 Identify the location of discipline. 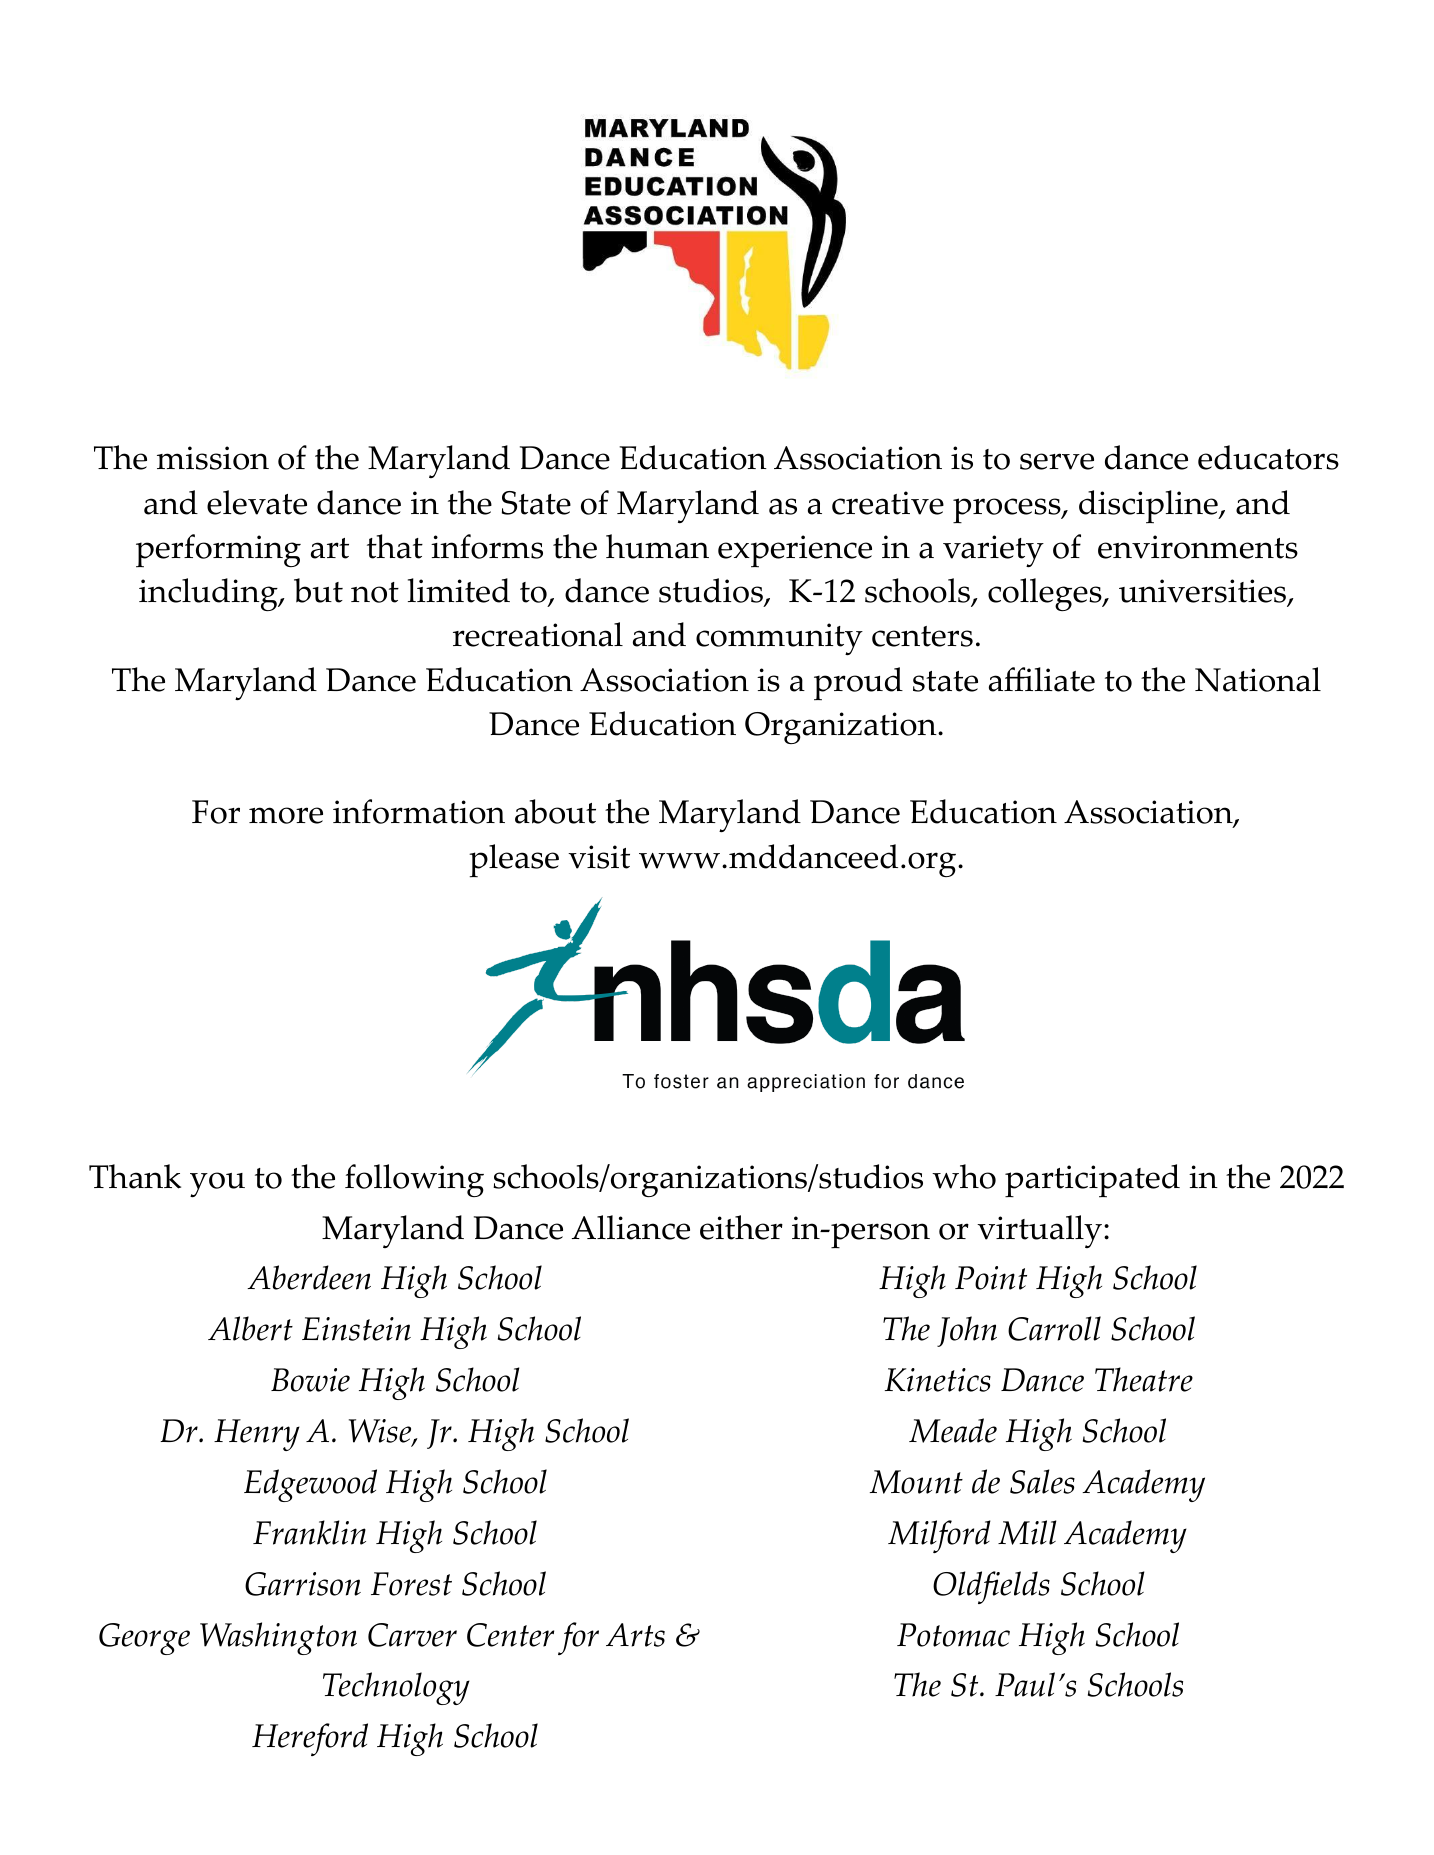
(1149, 507).
